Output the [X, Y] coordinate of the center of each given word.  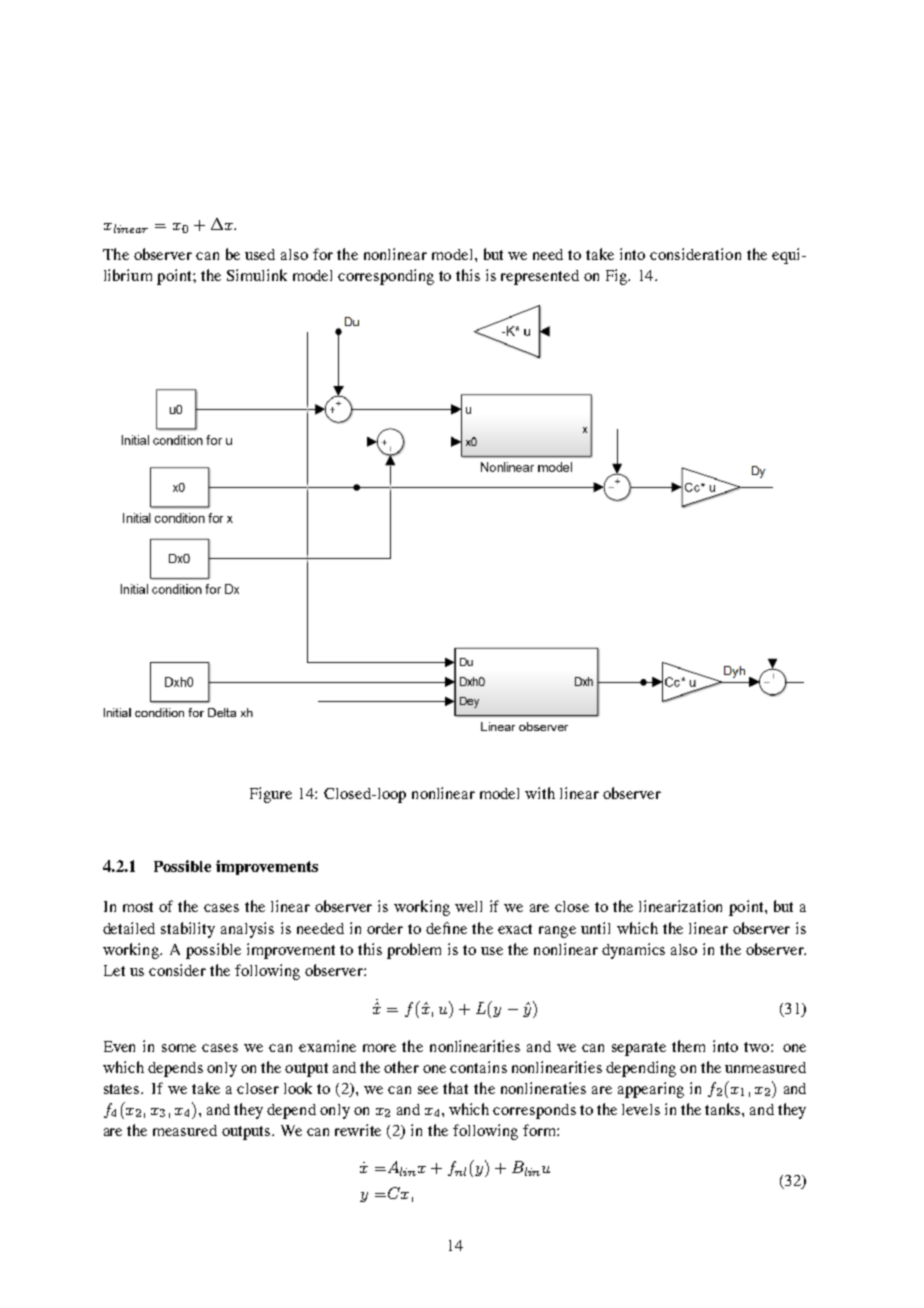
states [123, 1089]
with [540, 793]
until [595, 928]
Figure [271, 795]
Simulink [257, 275]
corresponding [386, 277]
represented [540, 277]
